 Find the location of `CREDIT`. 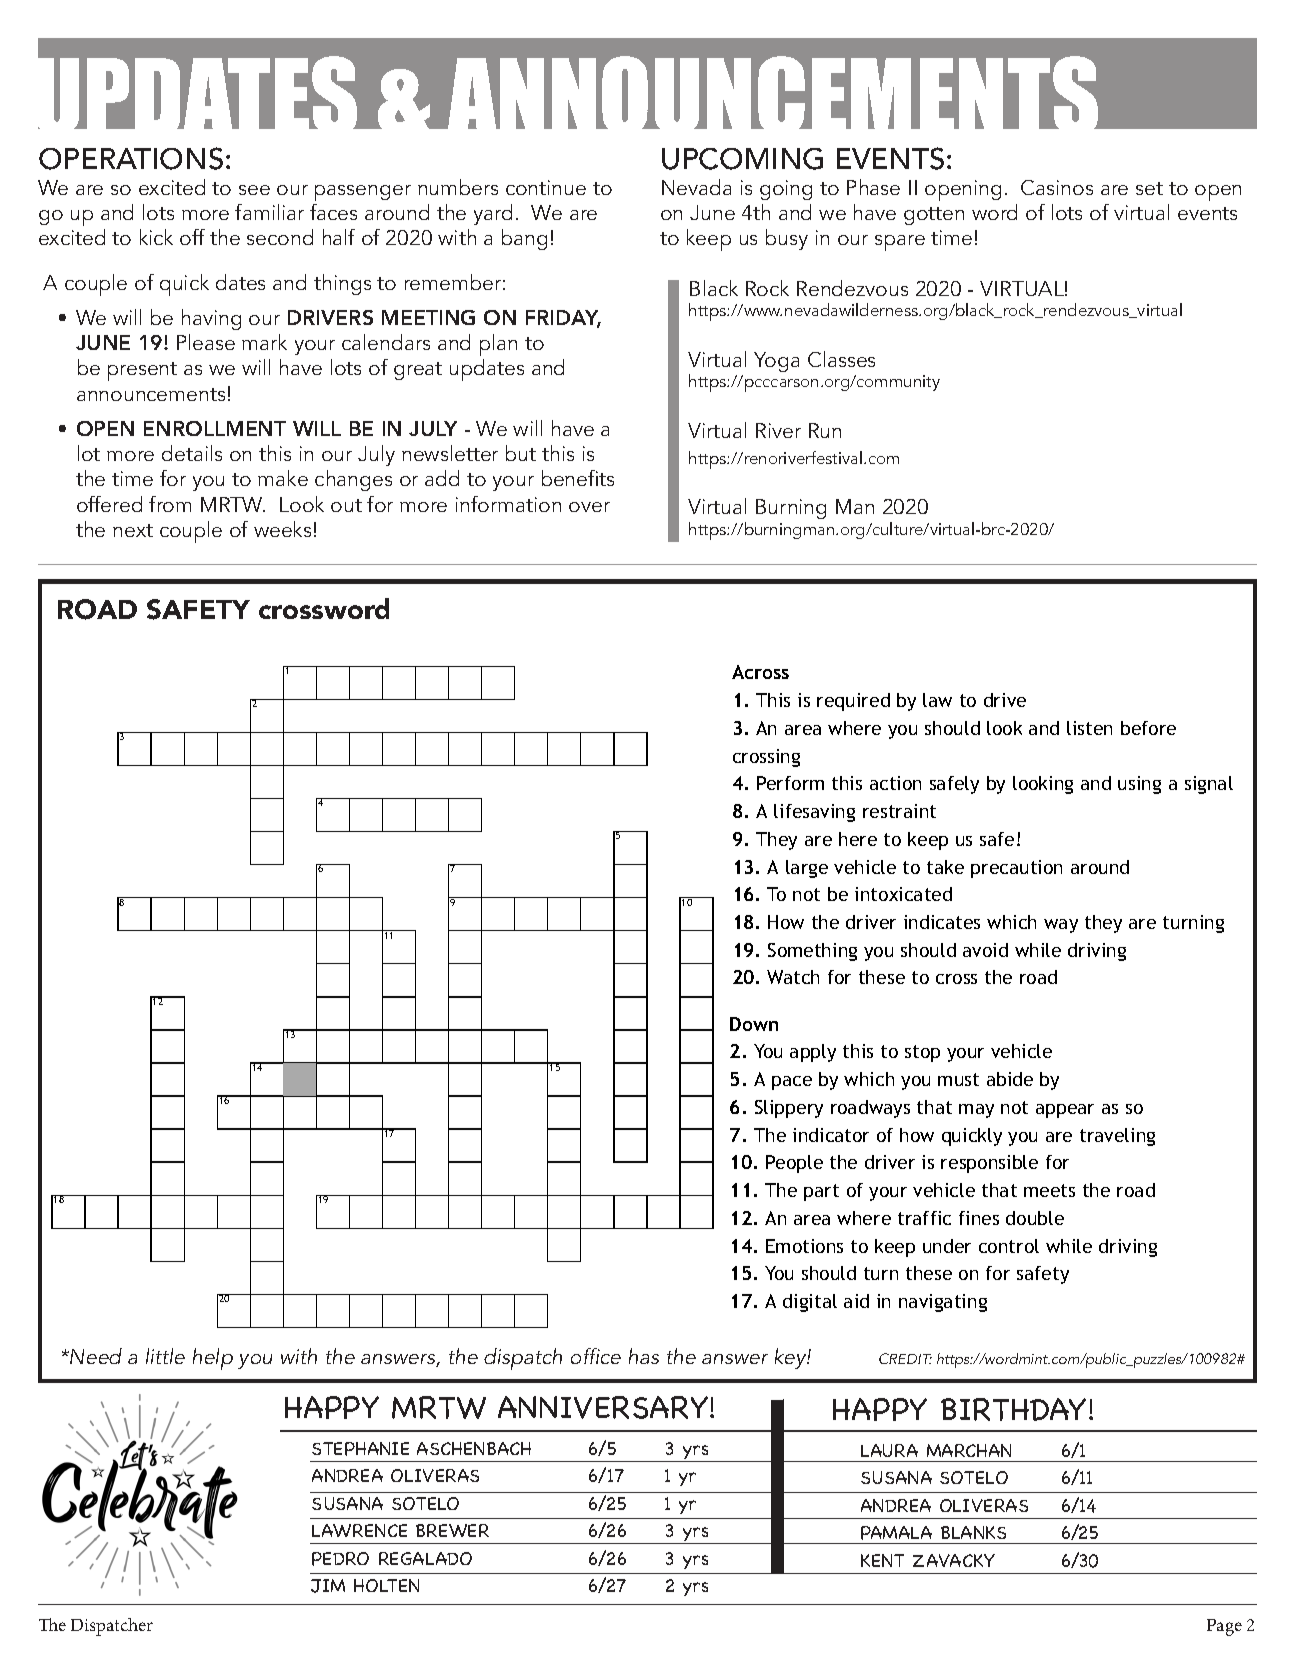

CREDIT is located at coordinates (905, 1358).
